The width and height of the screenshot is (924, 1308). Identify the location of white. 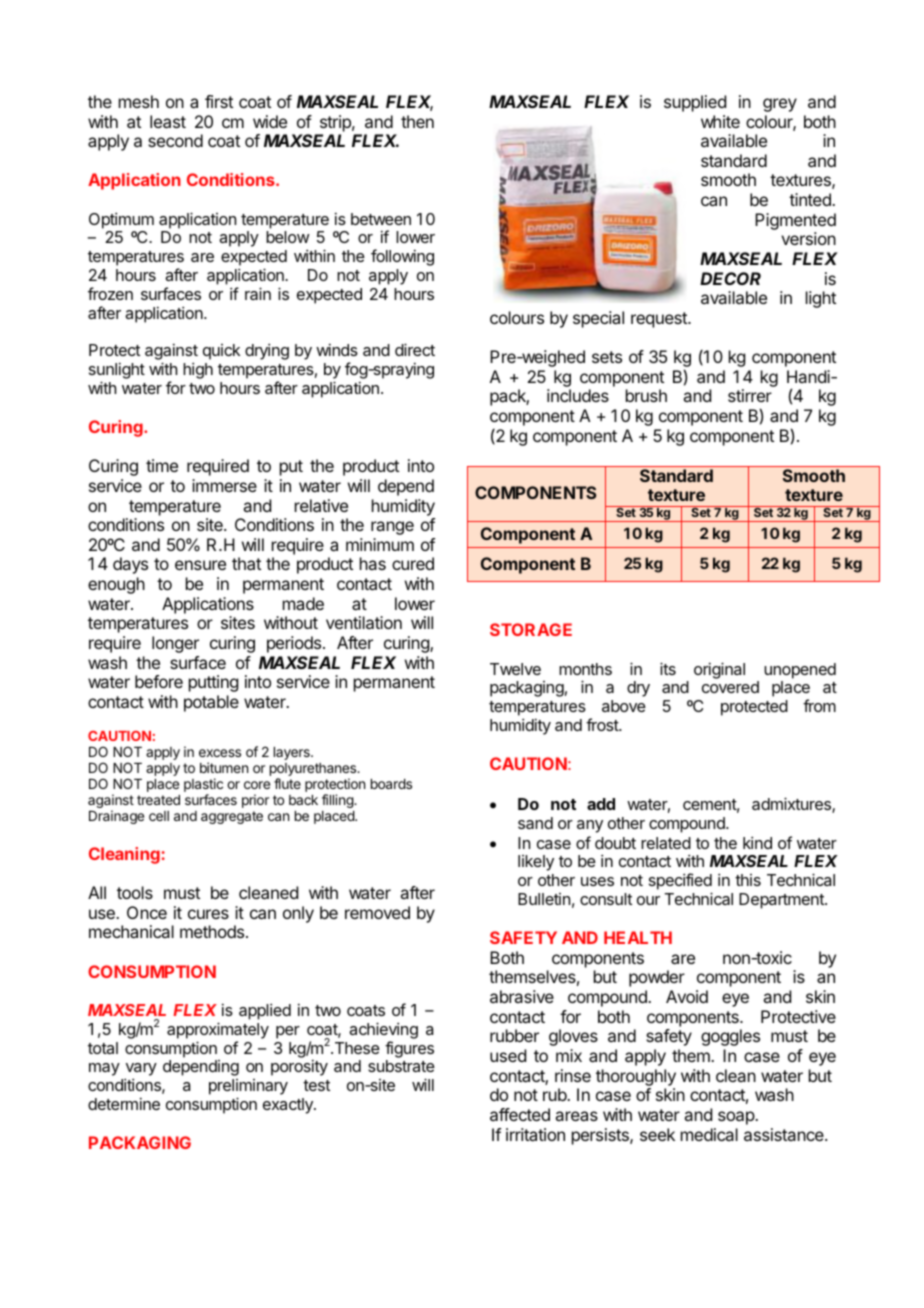
(720, 121).
